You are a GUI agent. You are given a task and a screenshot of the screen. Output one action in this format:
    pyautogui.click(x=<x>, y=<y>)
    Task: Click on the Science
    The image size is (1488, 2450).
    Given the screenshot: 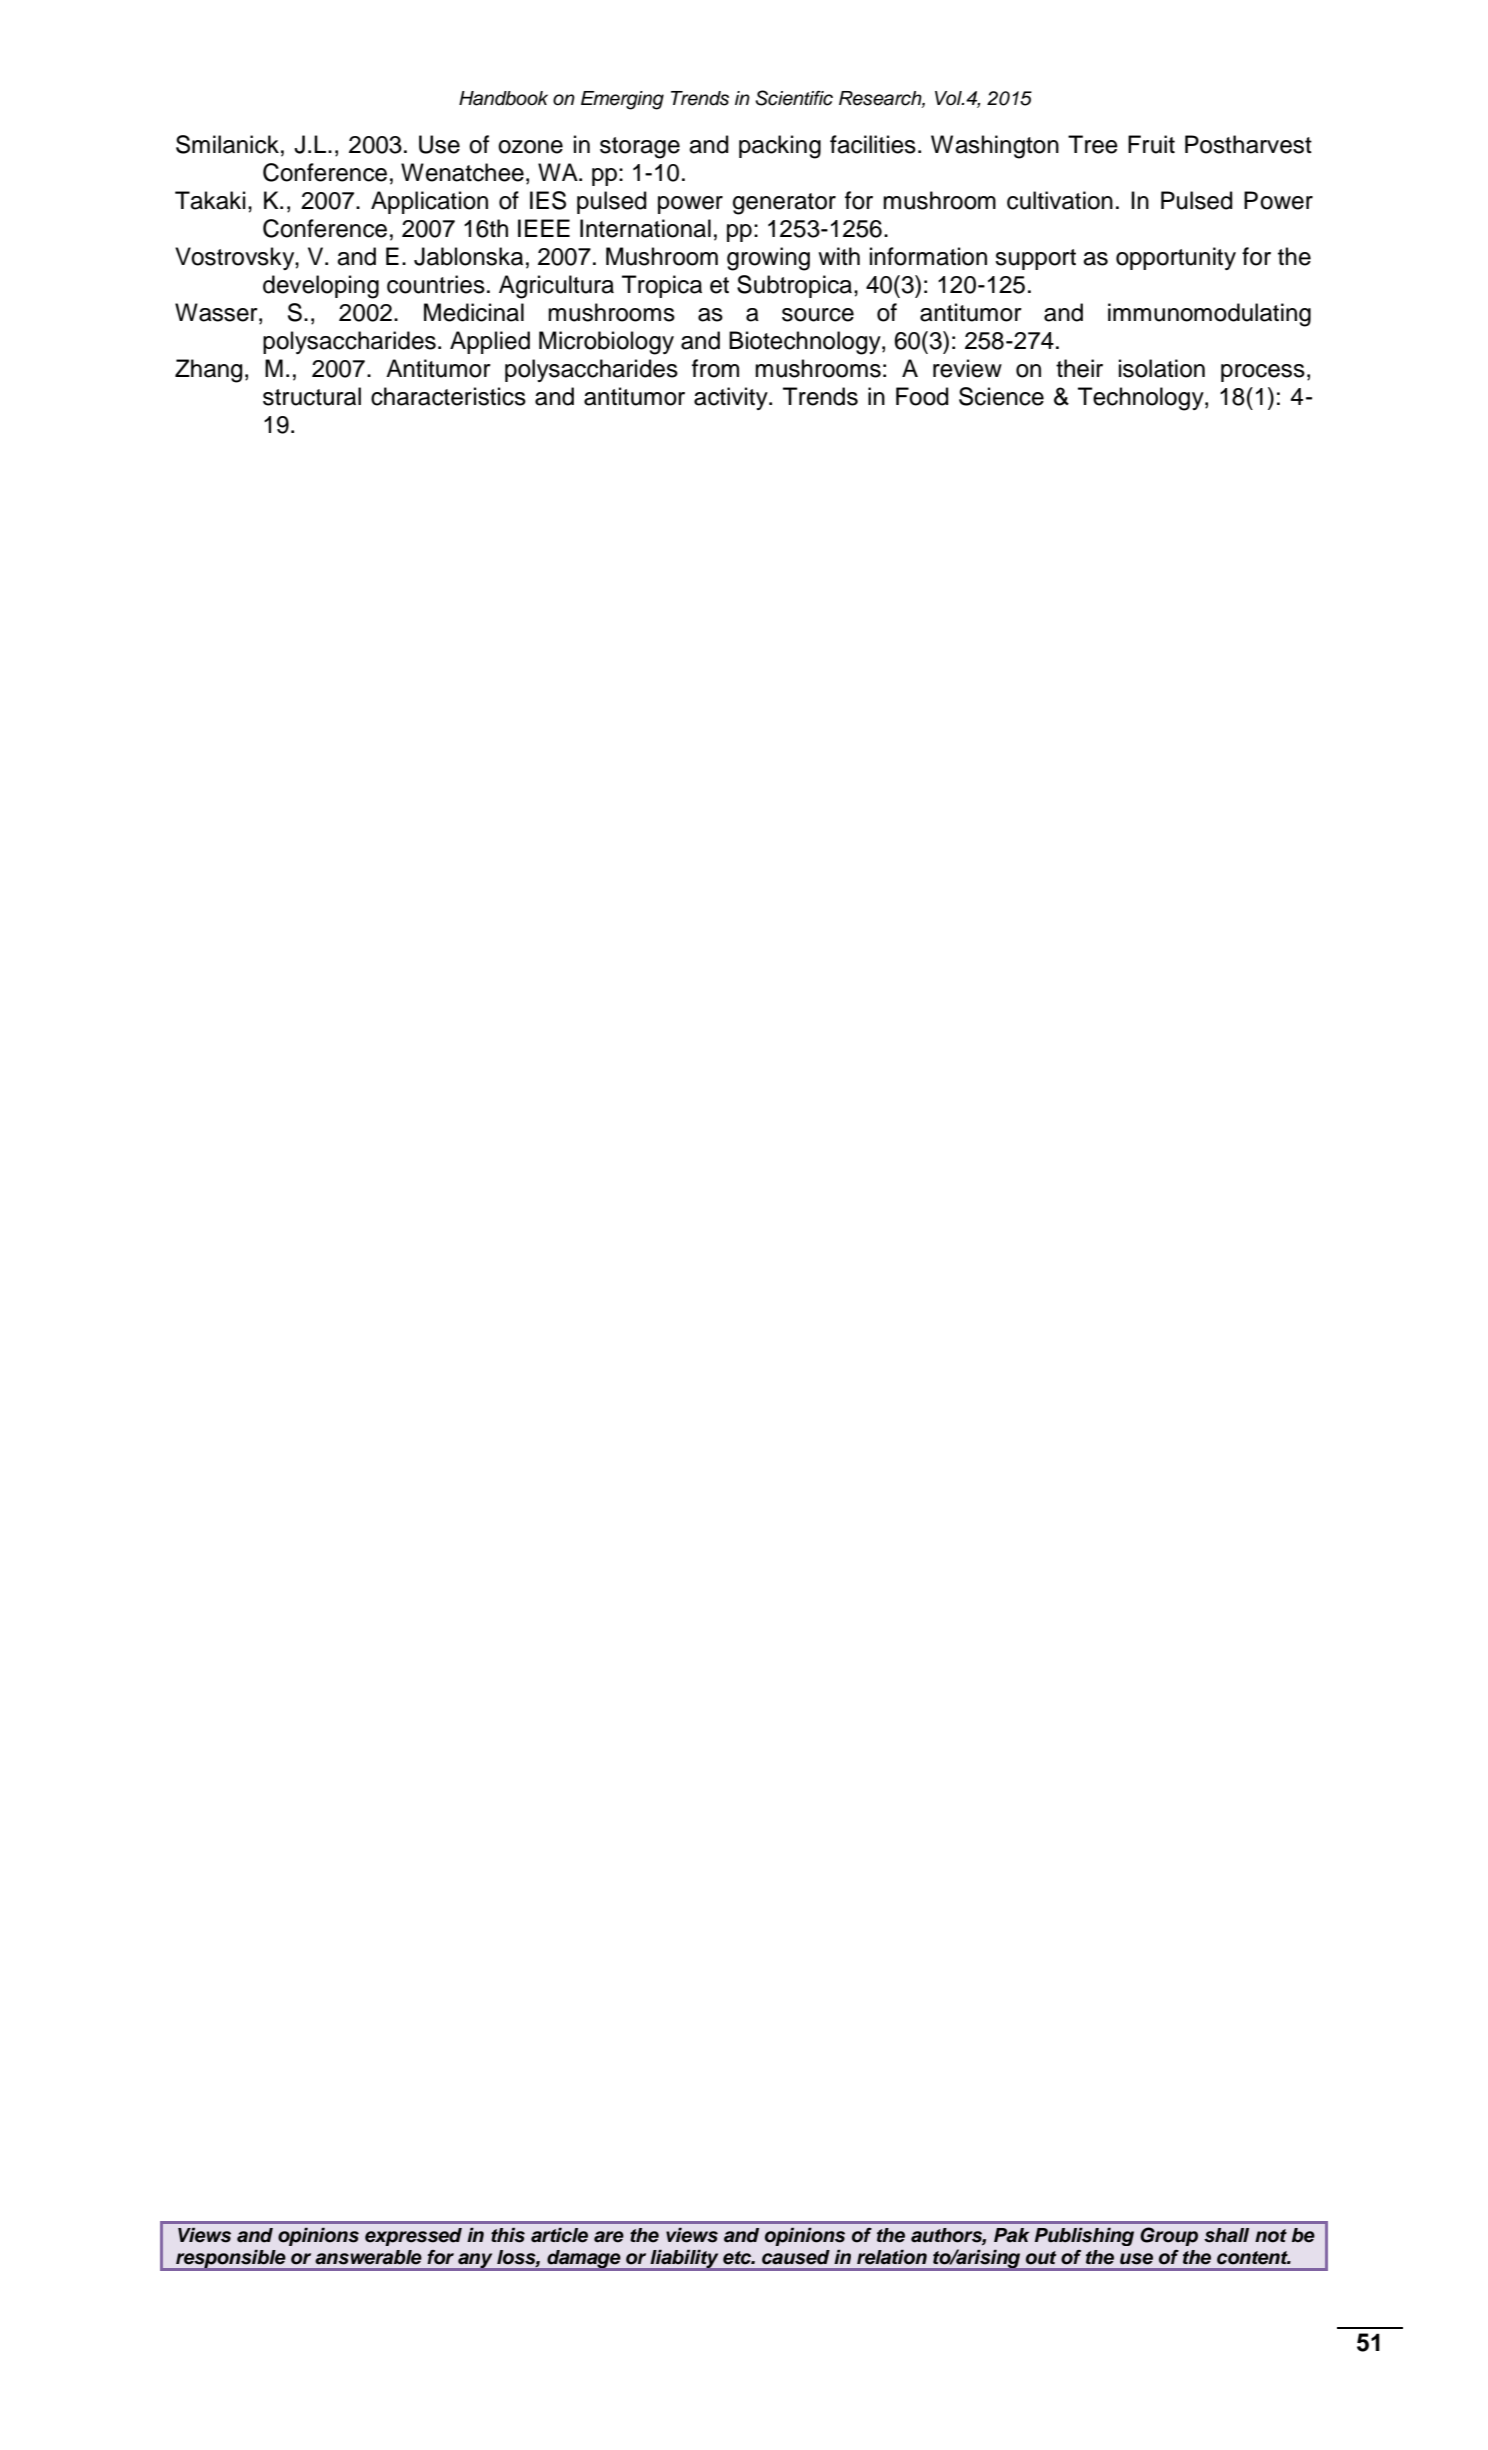 What is the action you would take?
    pyautogui.click(x=1001, y=396)
